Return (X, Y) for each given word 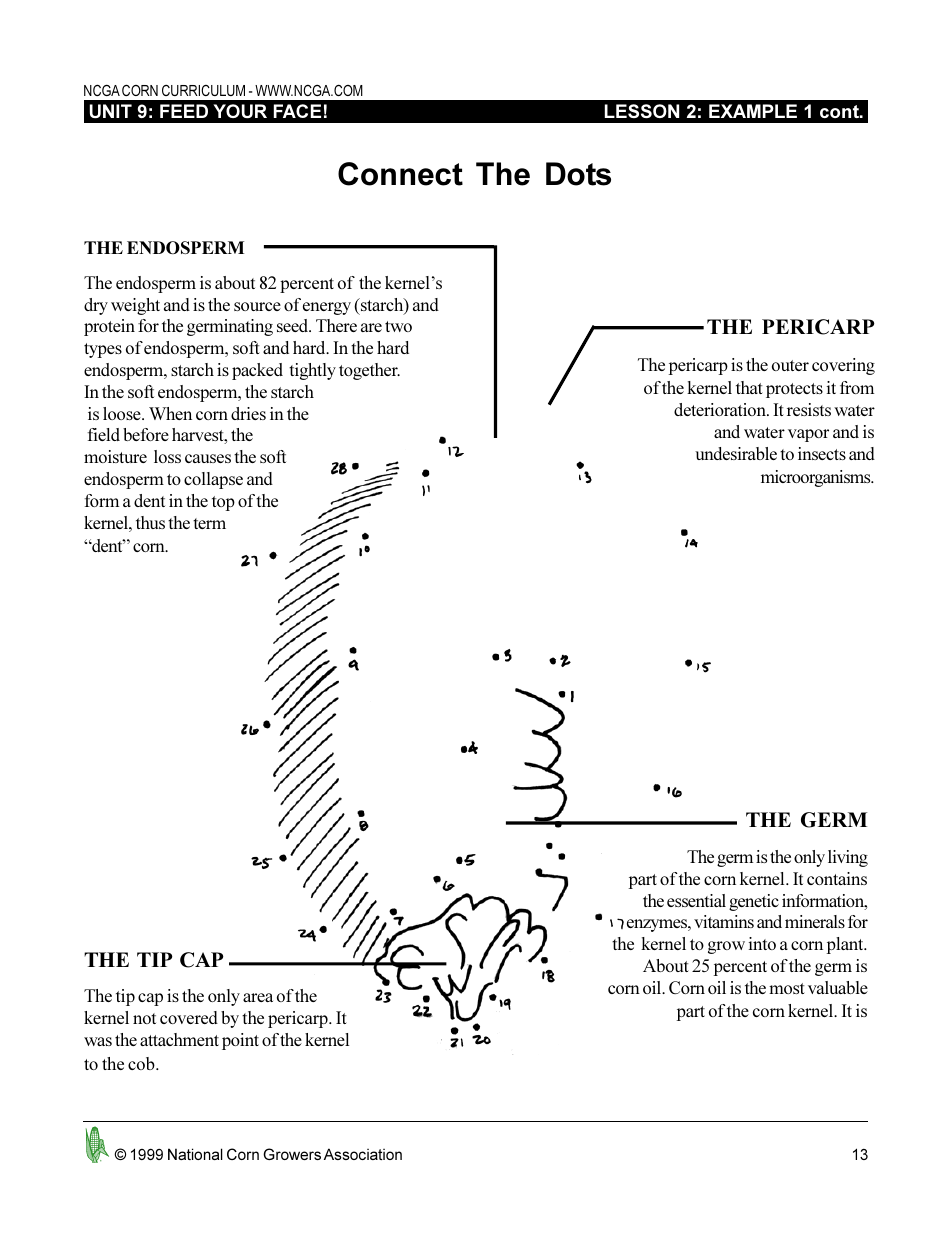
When (170, 413)
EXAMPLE (753, 111)
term (209, 523)
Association (363, 1154)
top (223, 503)
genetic (754, 902)
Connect (400, 174)
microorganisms (817, 478)
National (195, 1154)
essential (696, 900)
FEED (184, 111)
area (258, 997)
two (398, 326)
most (787, 988)
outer (790, 365)
